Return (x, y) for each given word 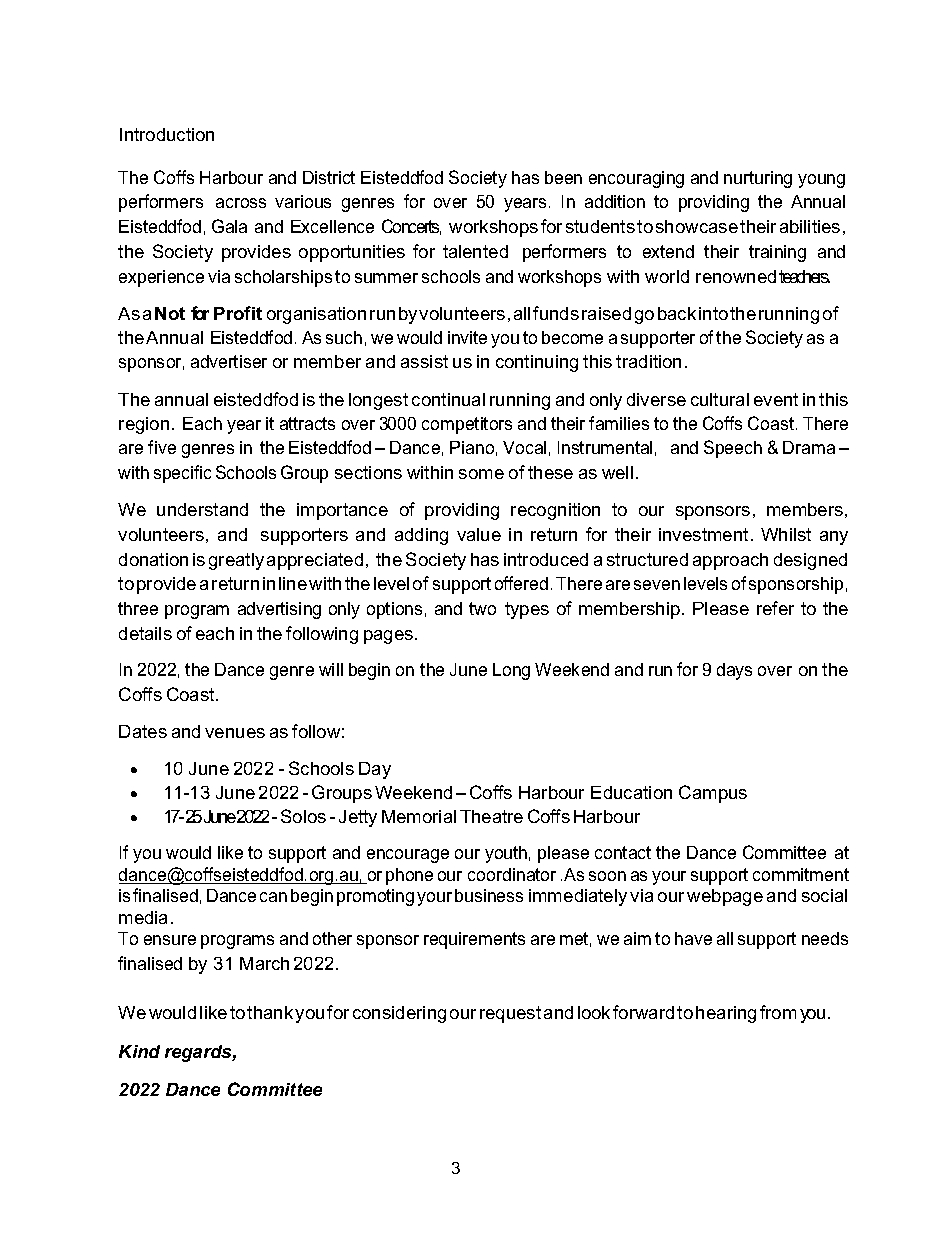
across (241, 203)
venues (235, 733)
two (482, 608)
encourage (408, 856)
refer (775, 608)
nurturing (758, 179)
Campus (713, 794)
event (776, 399)
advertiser (229, 361)
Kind (139, 1051)
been (563, 177)
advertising (279, 610)
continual (448, 399)
